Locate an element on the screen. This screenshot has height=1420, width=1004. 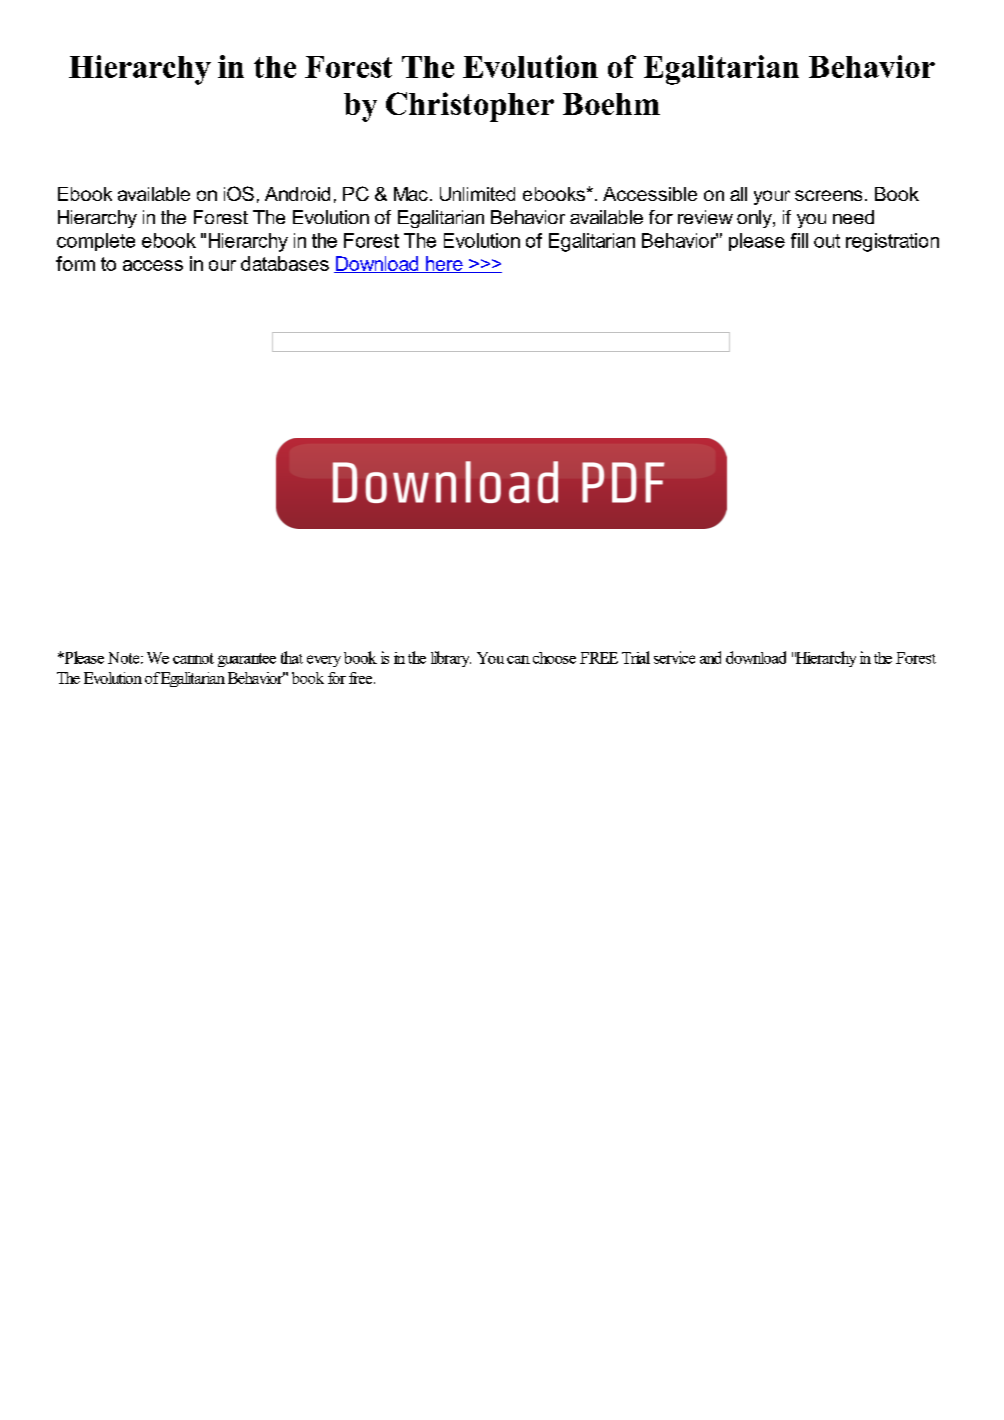
Boehm is located at coordinates (611, 104).
